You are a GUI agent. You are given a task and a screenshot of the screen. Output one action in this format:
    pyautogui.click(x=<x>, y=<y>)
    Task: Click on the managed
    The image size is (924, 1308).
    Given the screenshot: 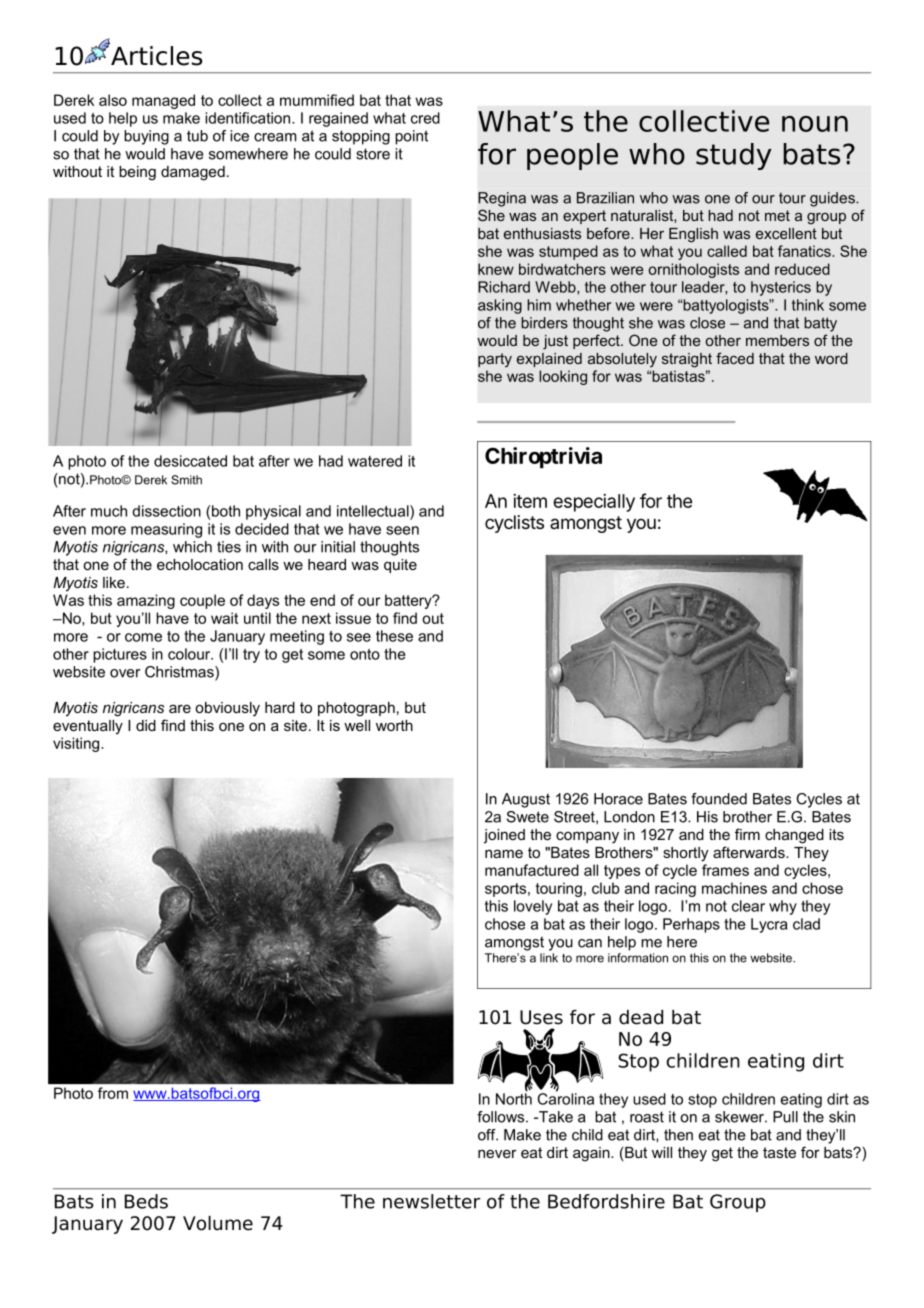 What is the action you would take?
    pyautogui.click(x=163, y=101)
